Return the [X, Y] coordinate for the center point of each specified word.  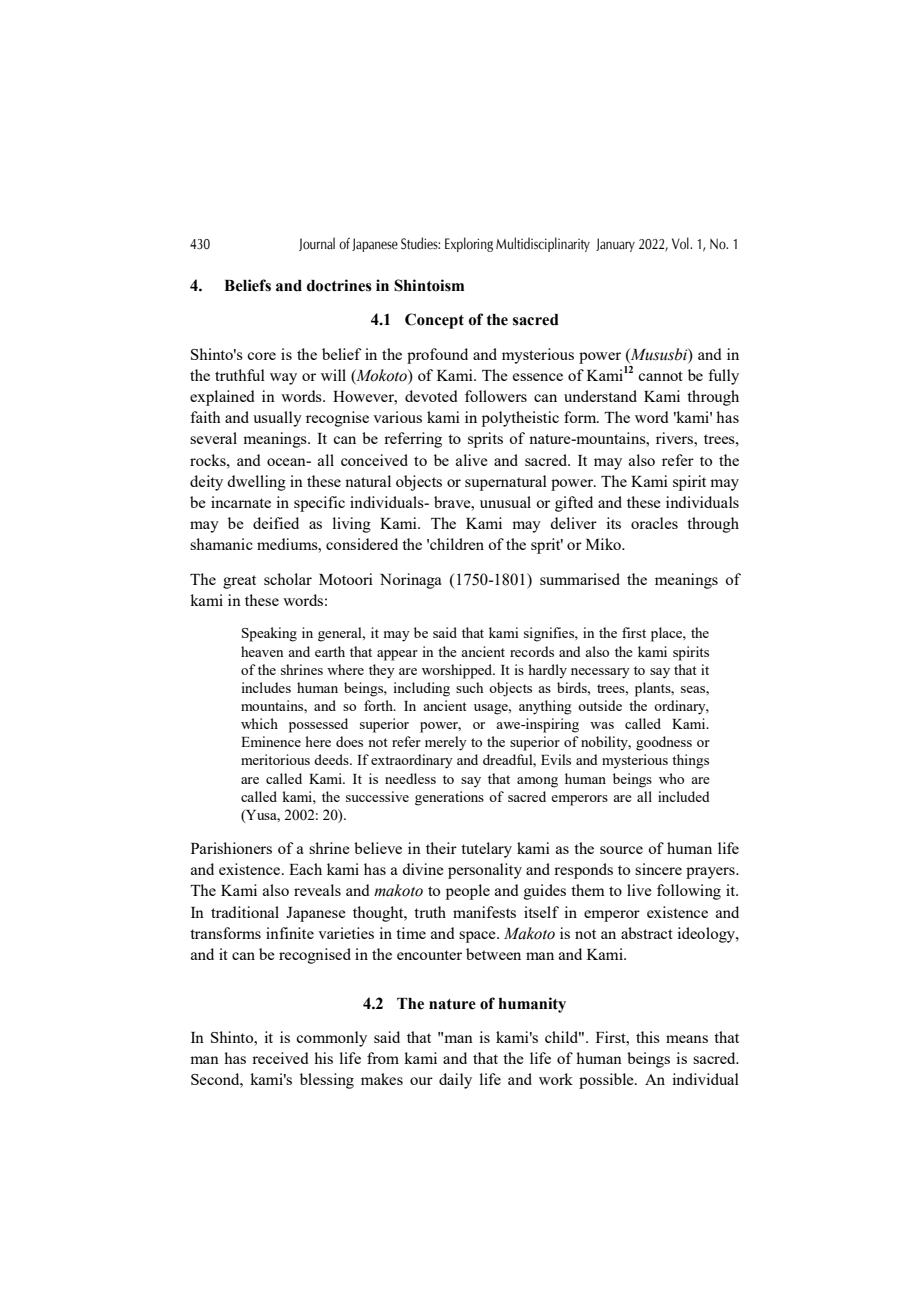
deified [276, 523]
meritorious [275, 759]
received [280, 1058]
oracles [654, 523]
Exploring [469, 244]
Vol [681, 243]
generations [449, 798]
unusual [505, 502]
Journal [317, 244]
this [648, 1037]
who [671, 778]
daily [455, 1081]
